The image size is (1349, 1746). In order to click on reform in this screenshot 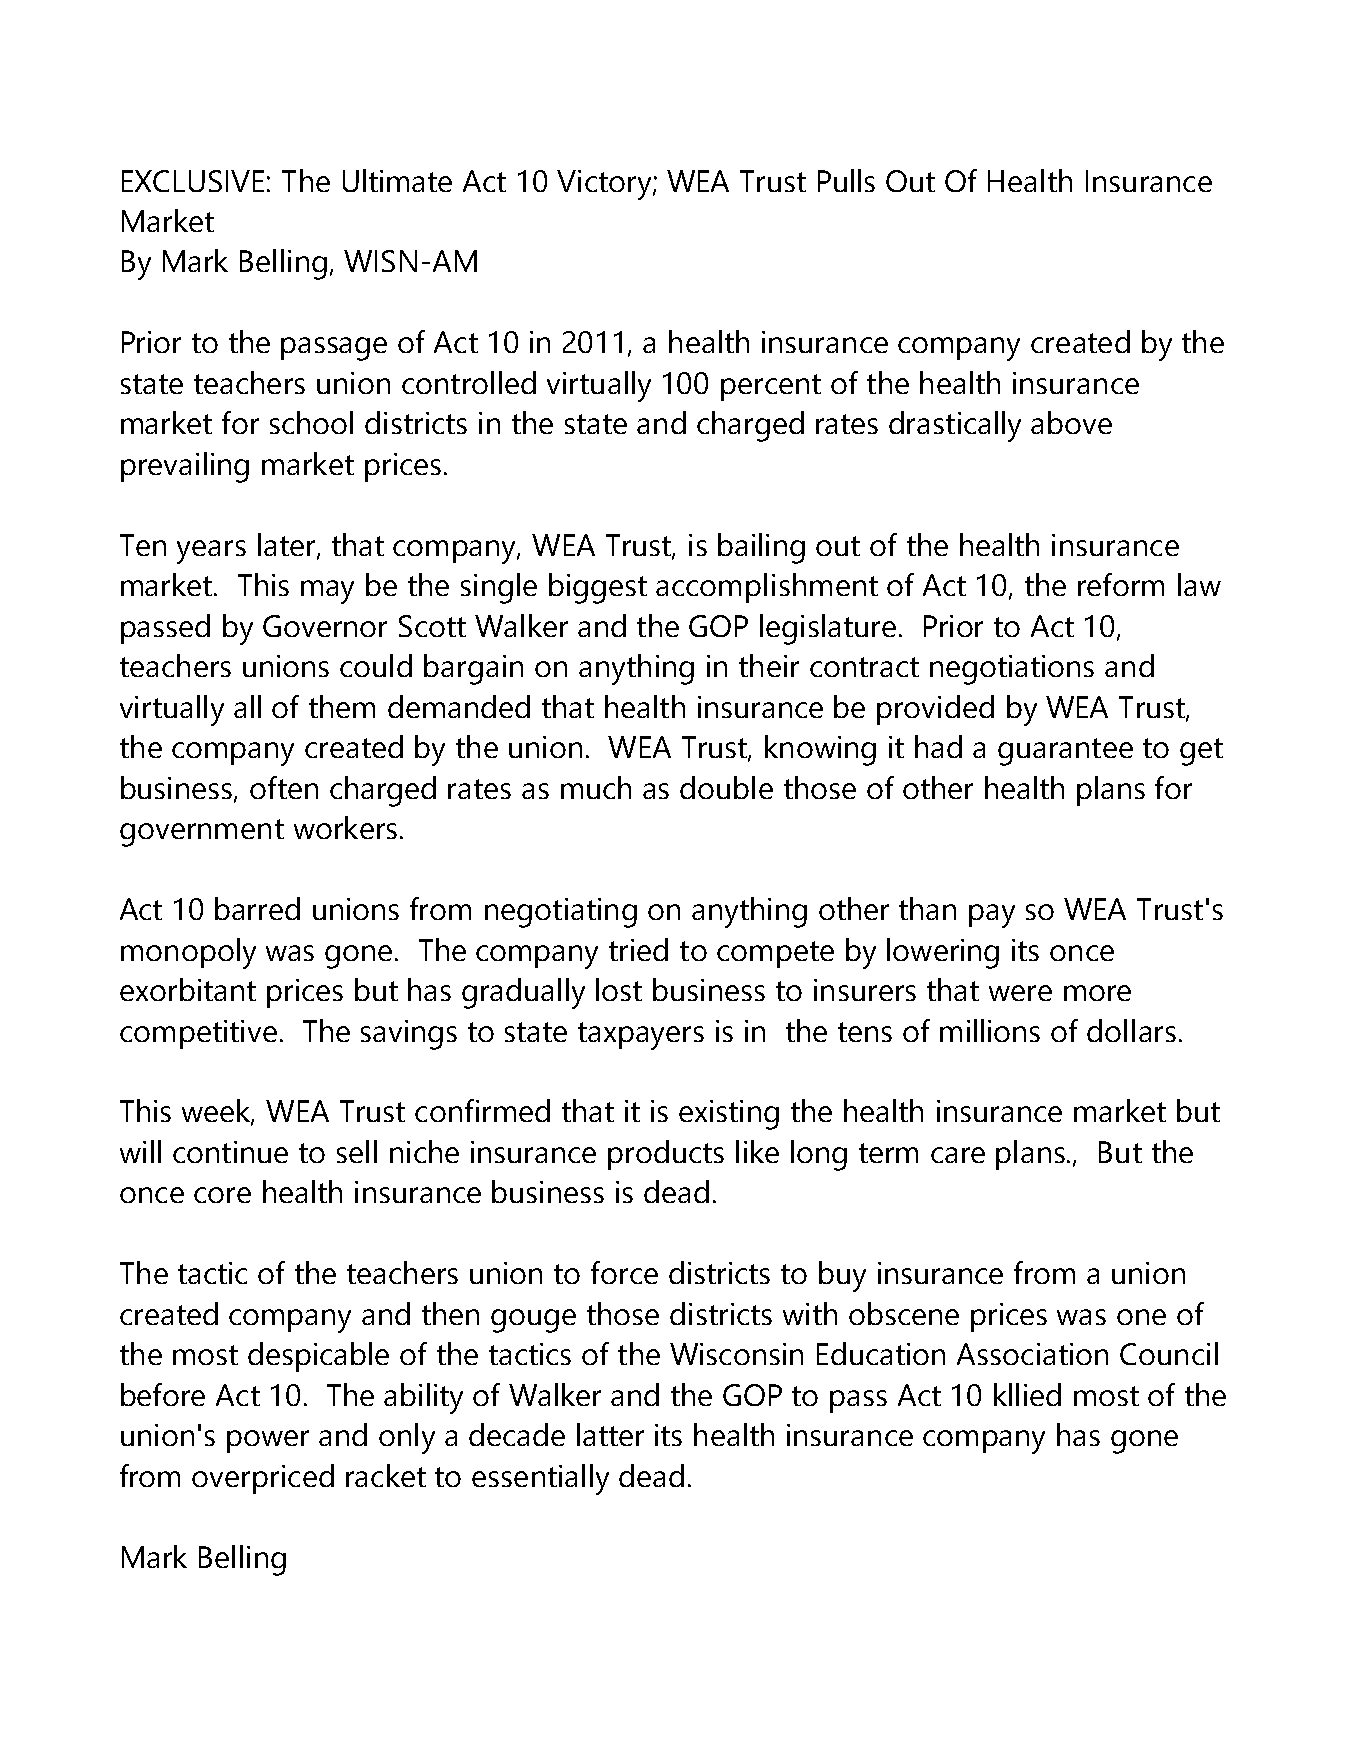, I will do `click(1121, 584)`.
